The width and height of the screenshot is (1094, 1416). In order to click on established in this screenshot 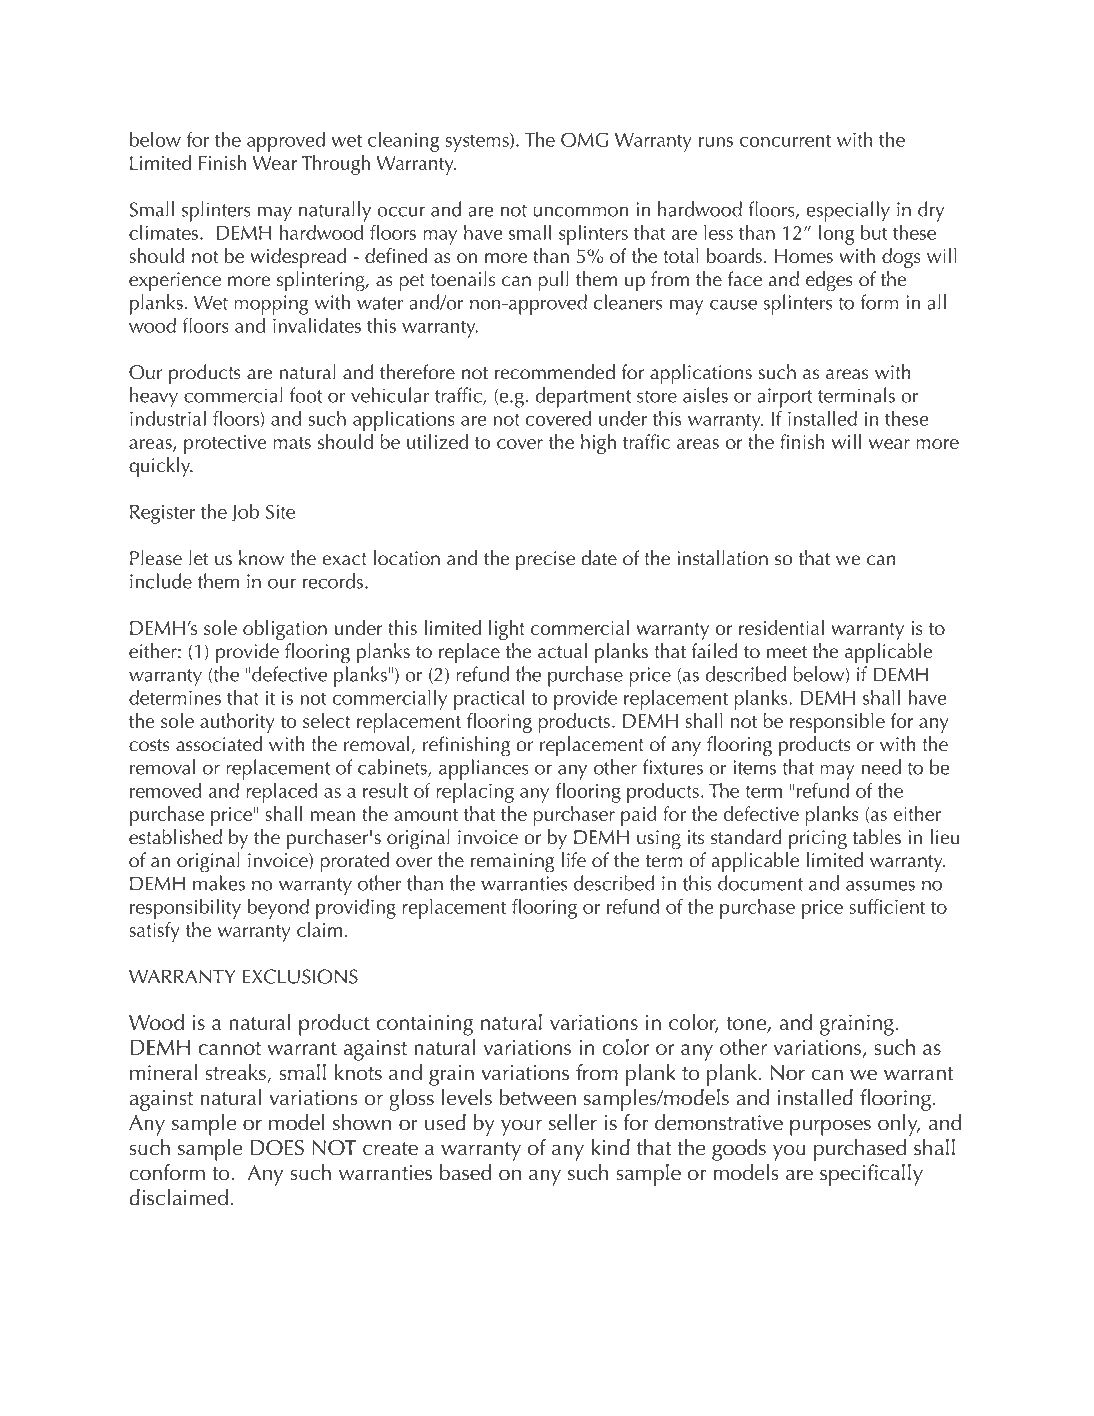, I will do `click(175, 837)`.
